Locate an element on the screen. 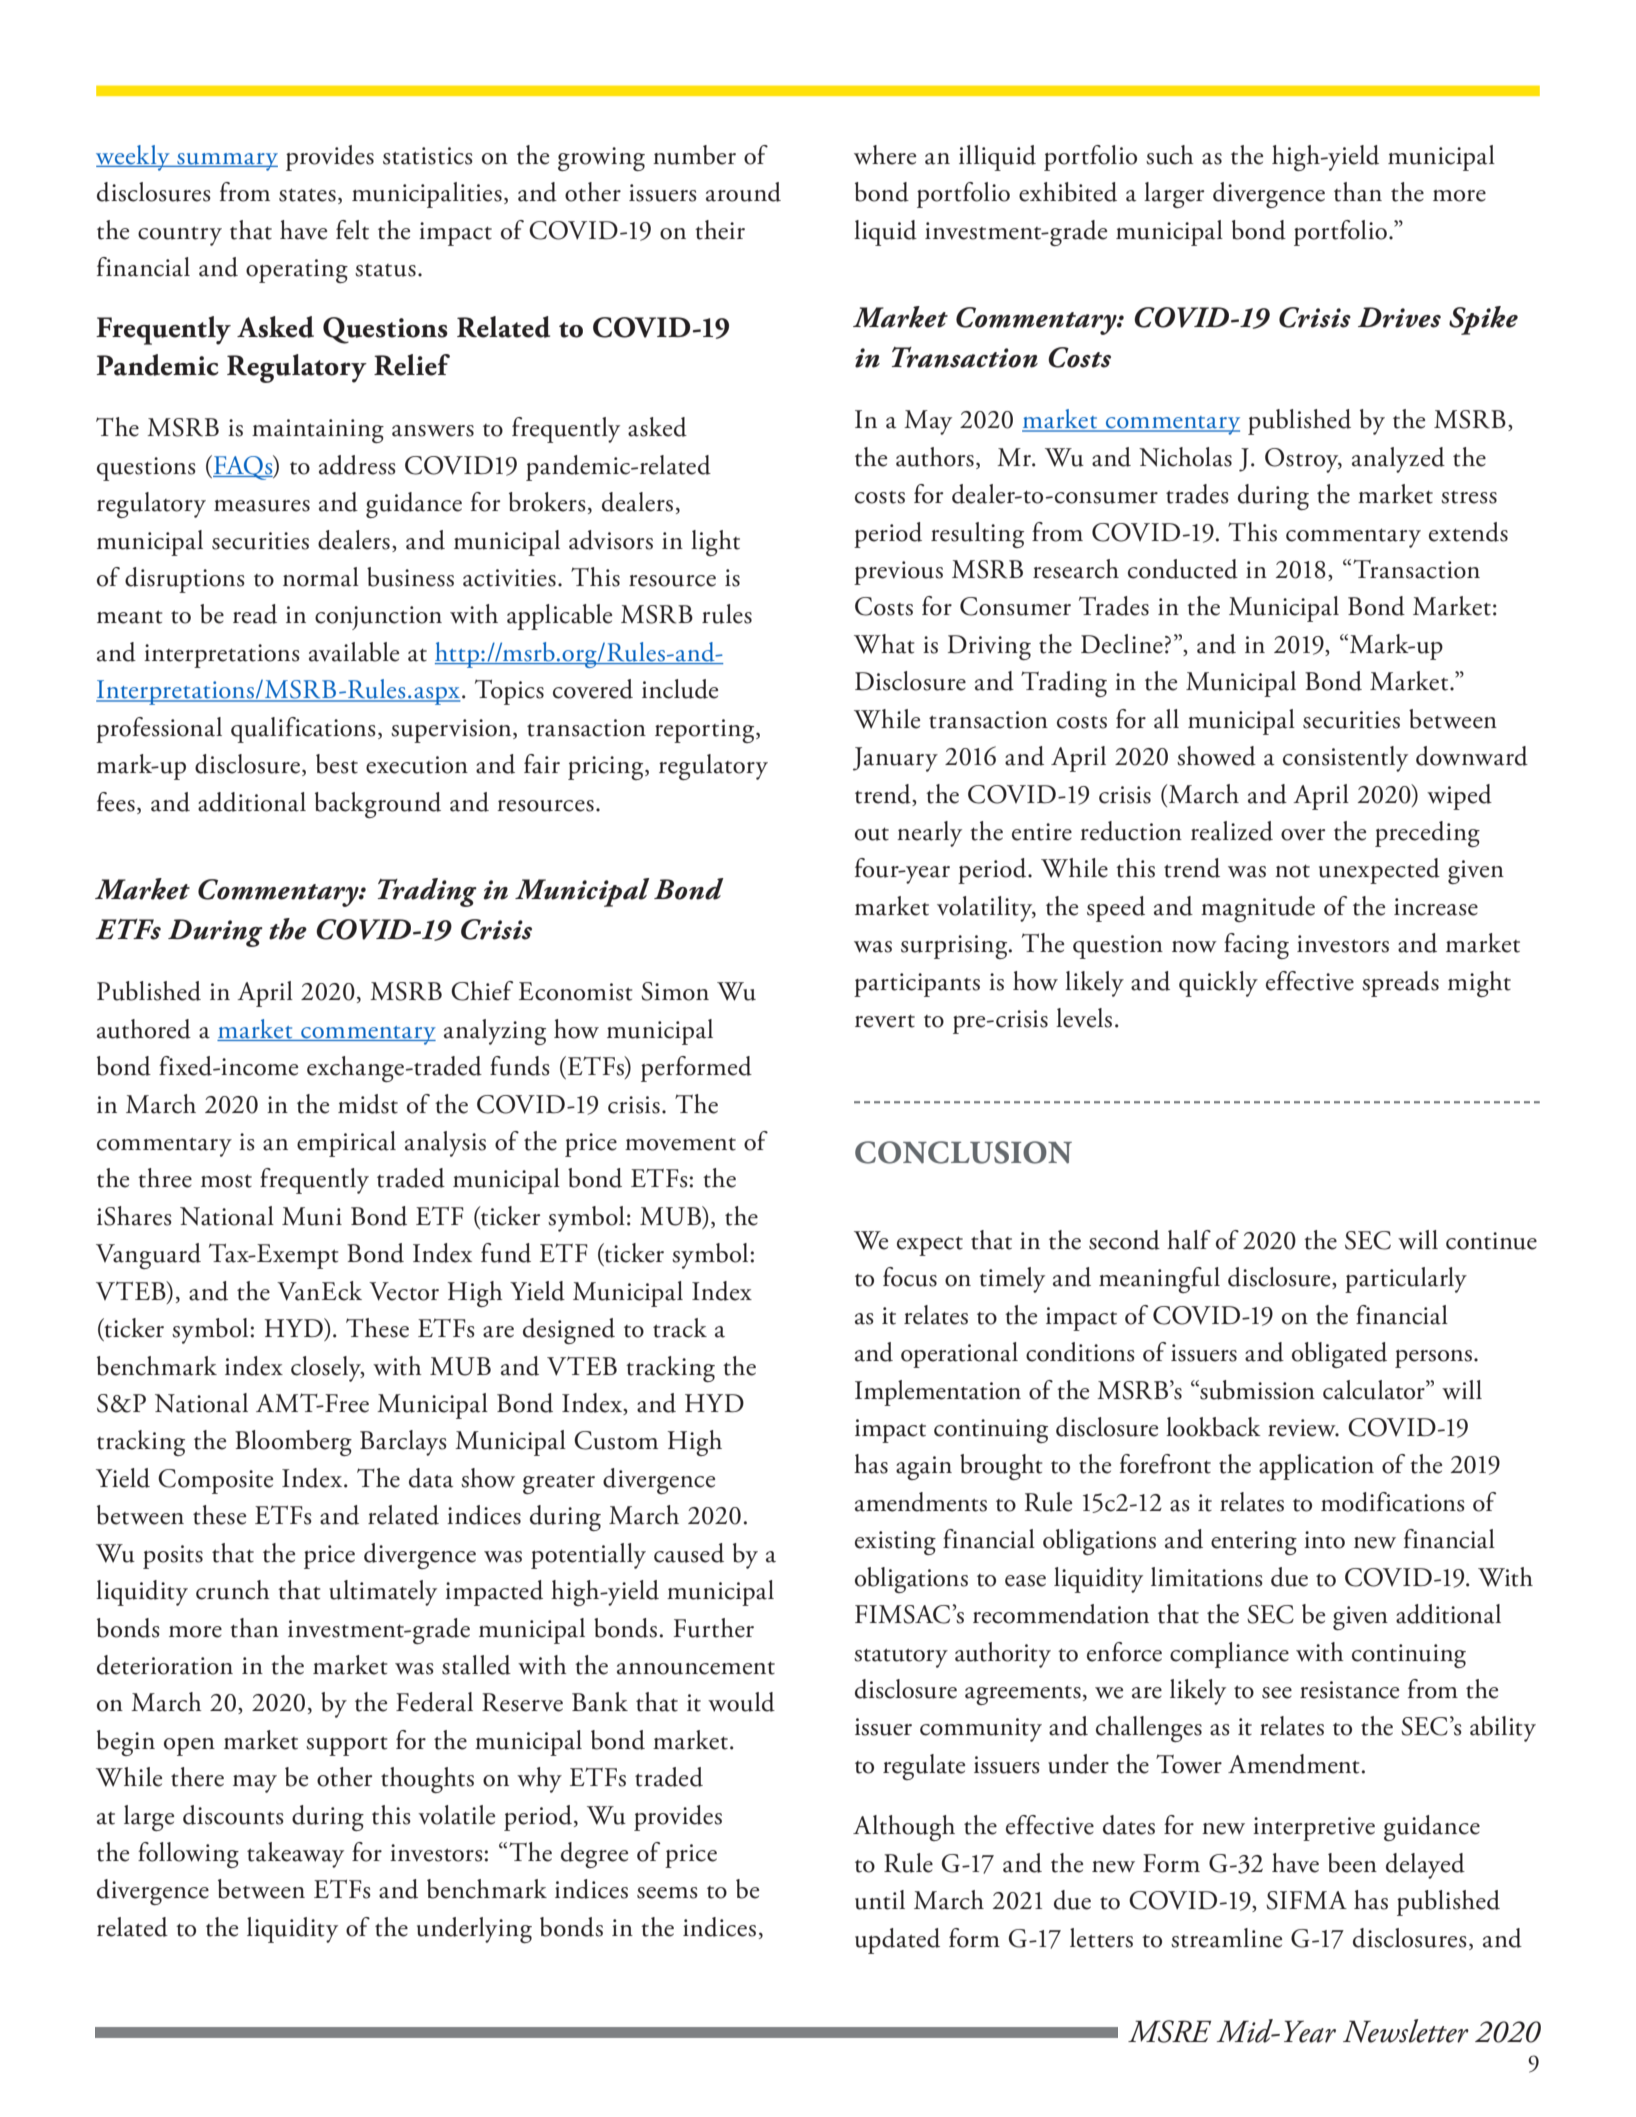 The image size is (1636, 2117). states is located at coordinates (307, 195).
